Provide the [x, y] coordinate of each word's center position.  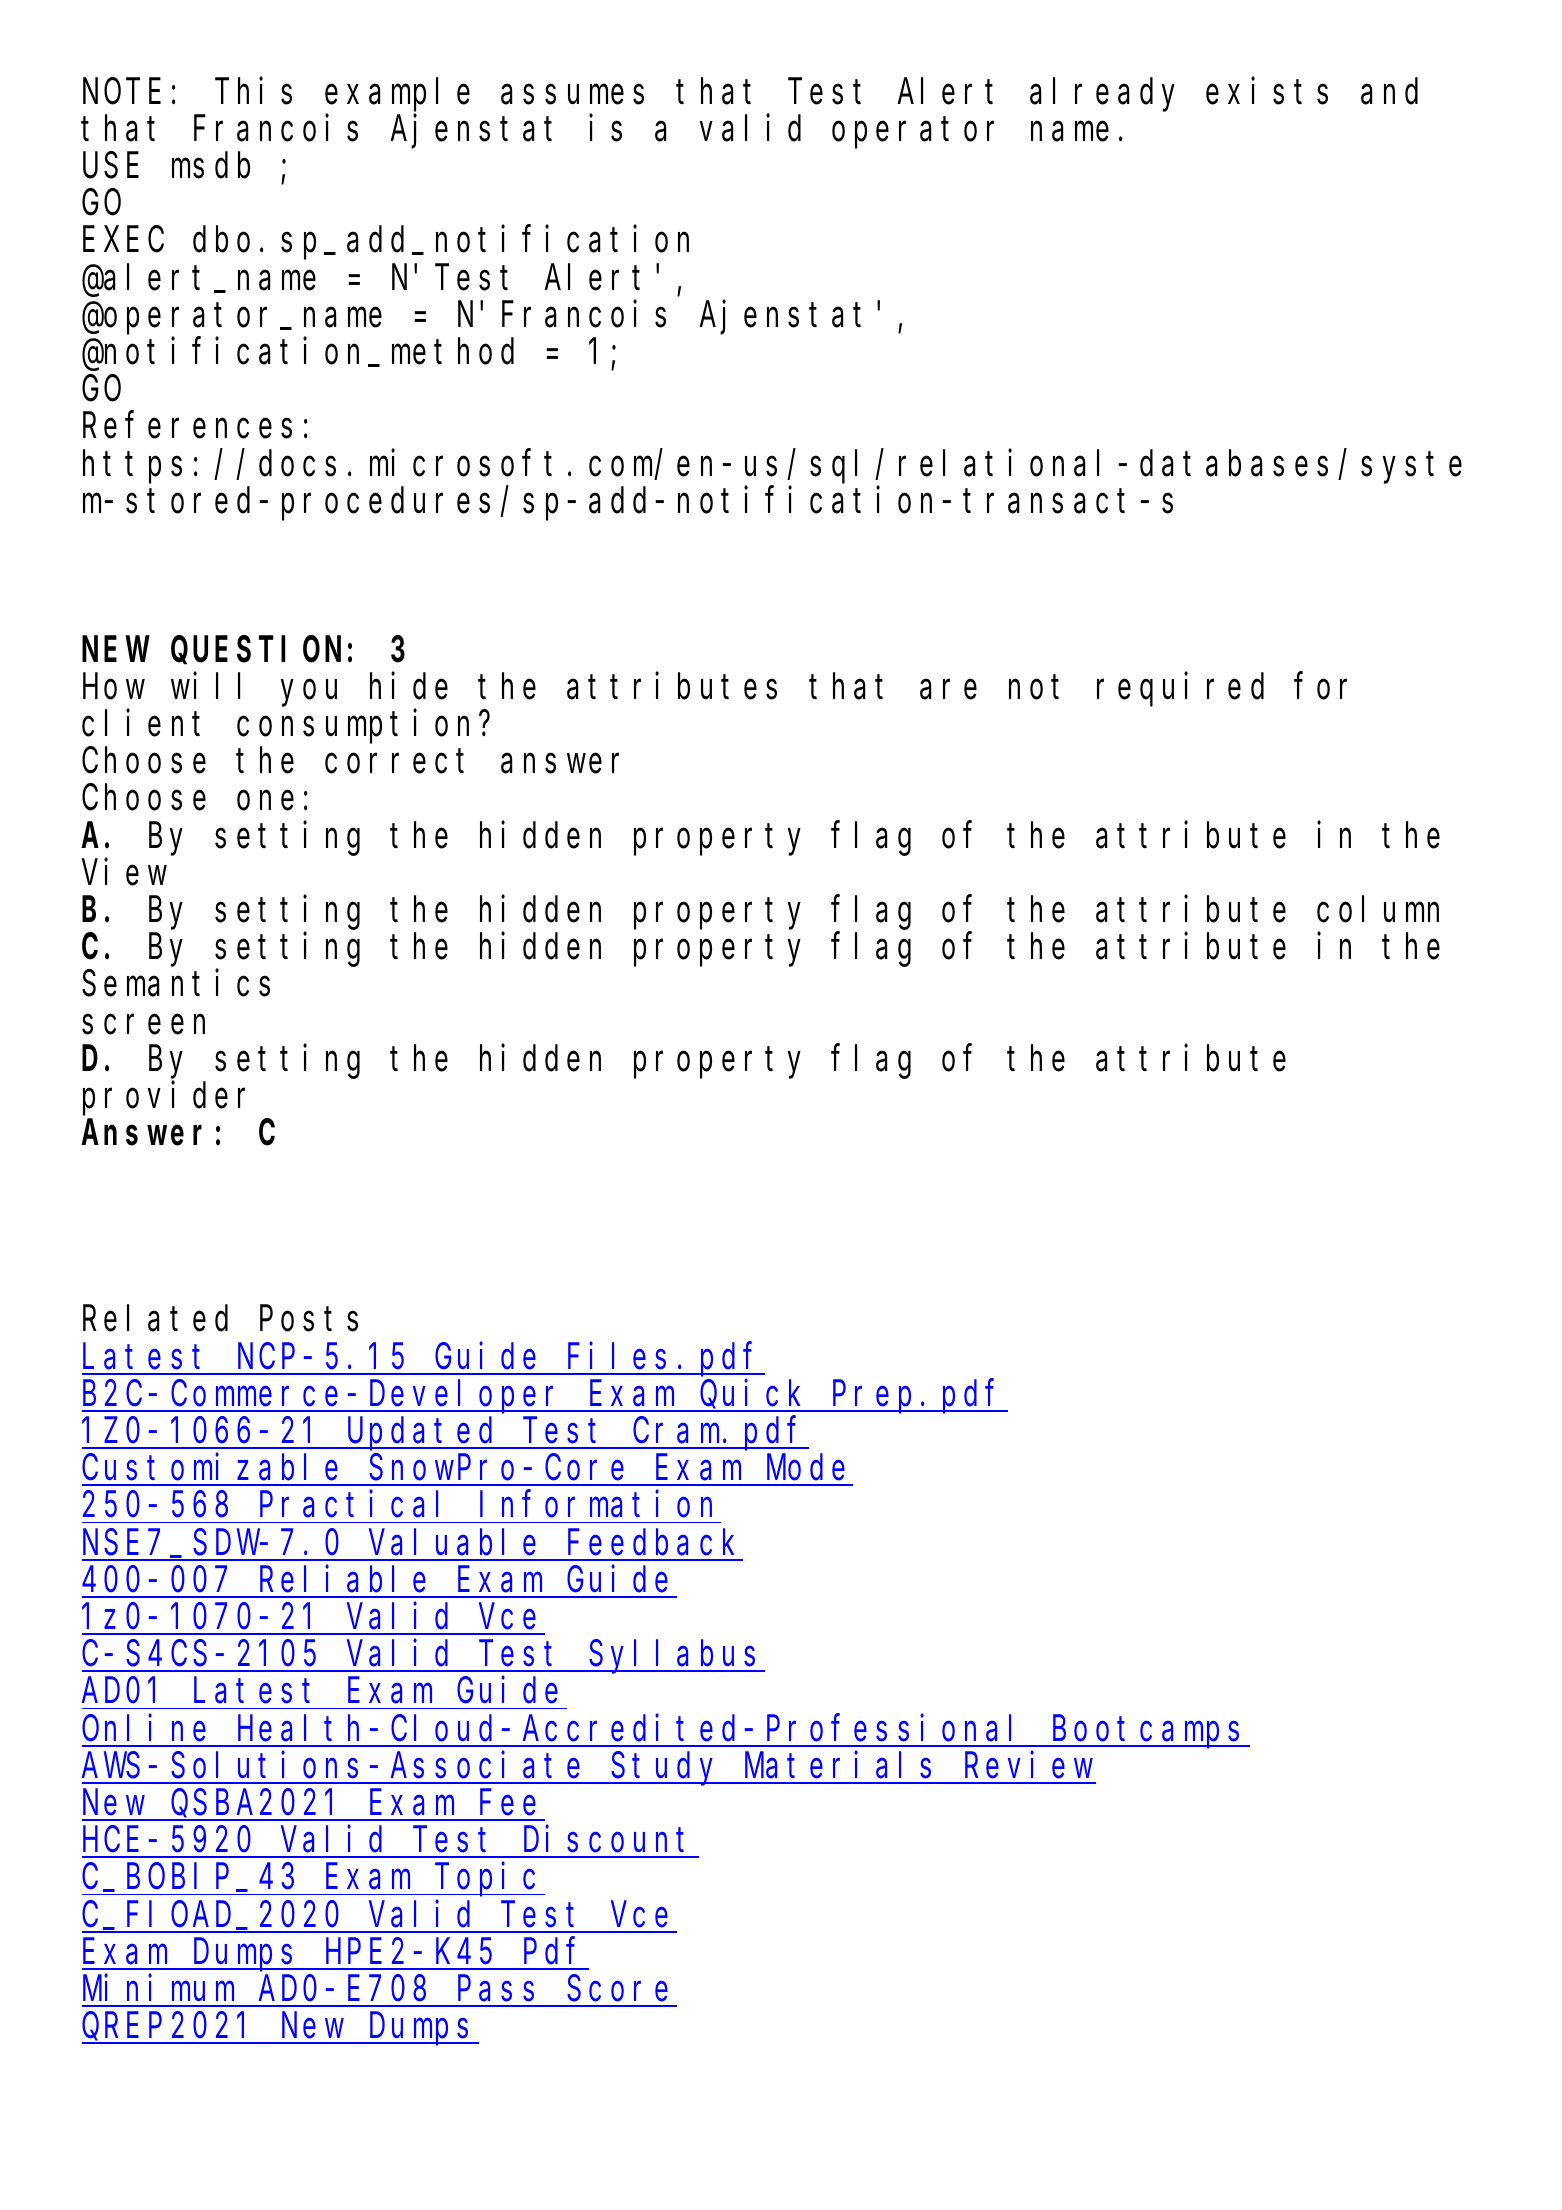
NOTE [122, 92]
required [1180, 690]
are [948, 690]
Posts [309, 1320]
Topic [489, 1880]
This [253, 91]
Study [667, 1769]
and [1389, 91]
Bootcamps [1150, 1733]
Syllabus [677, 1657]
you [309, 694]
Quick [754, 1396]
